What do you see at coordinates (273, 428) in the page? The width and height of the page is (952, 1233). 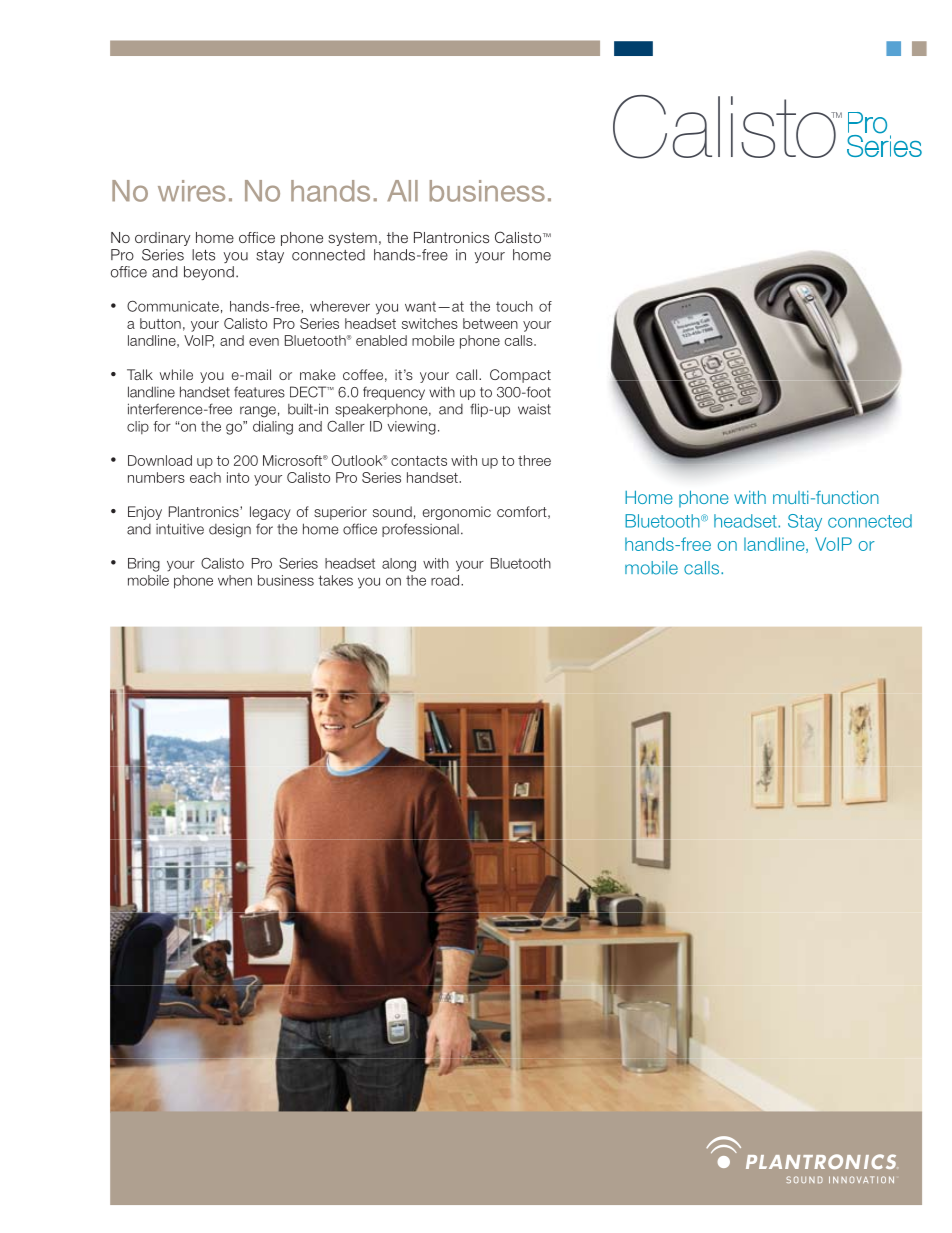 I see `dialing` at bounding box center [273, 428].
